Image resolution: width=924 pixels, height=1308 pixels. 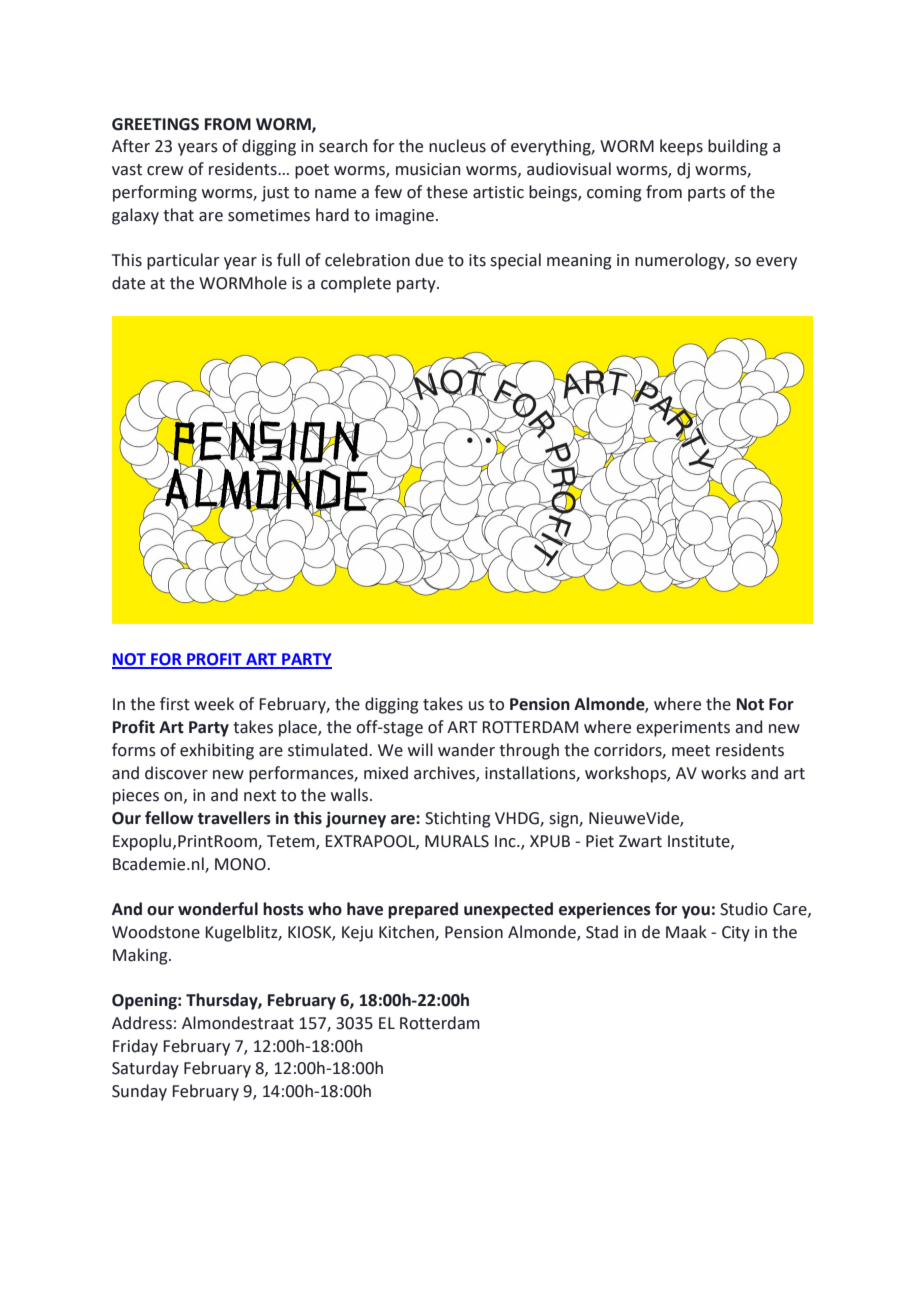 What do you see at coordinates (169, 818) in the page?
I see `fellow` at bounding box center [169, 818].
